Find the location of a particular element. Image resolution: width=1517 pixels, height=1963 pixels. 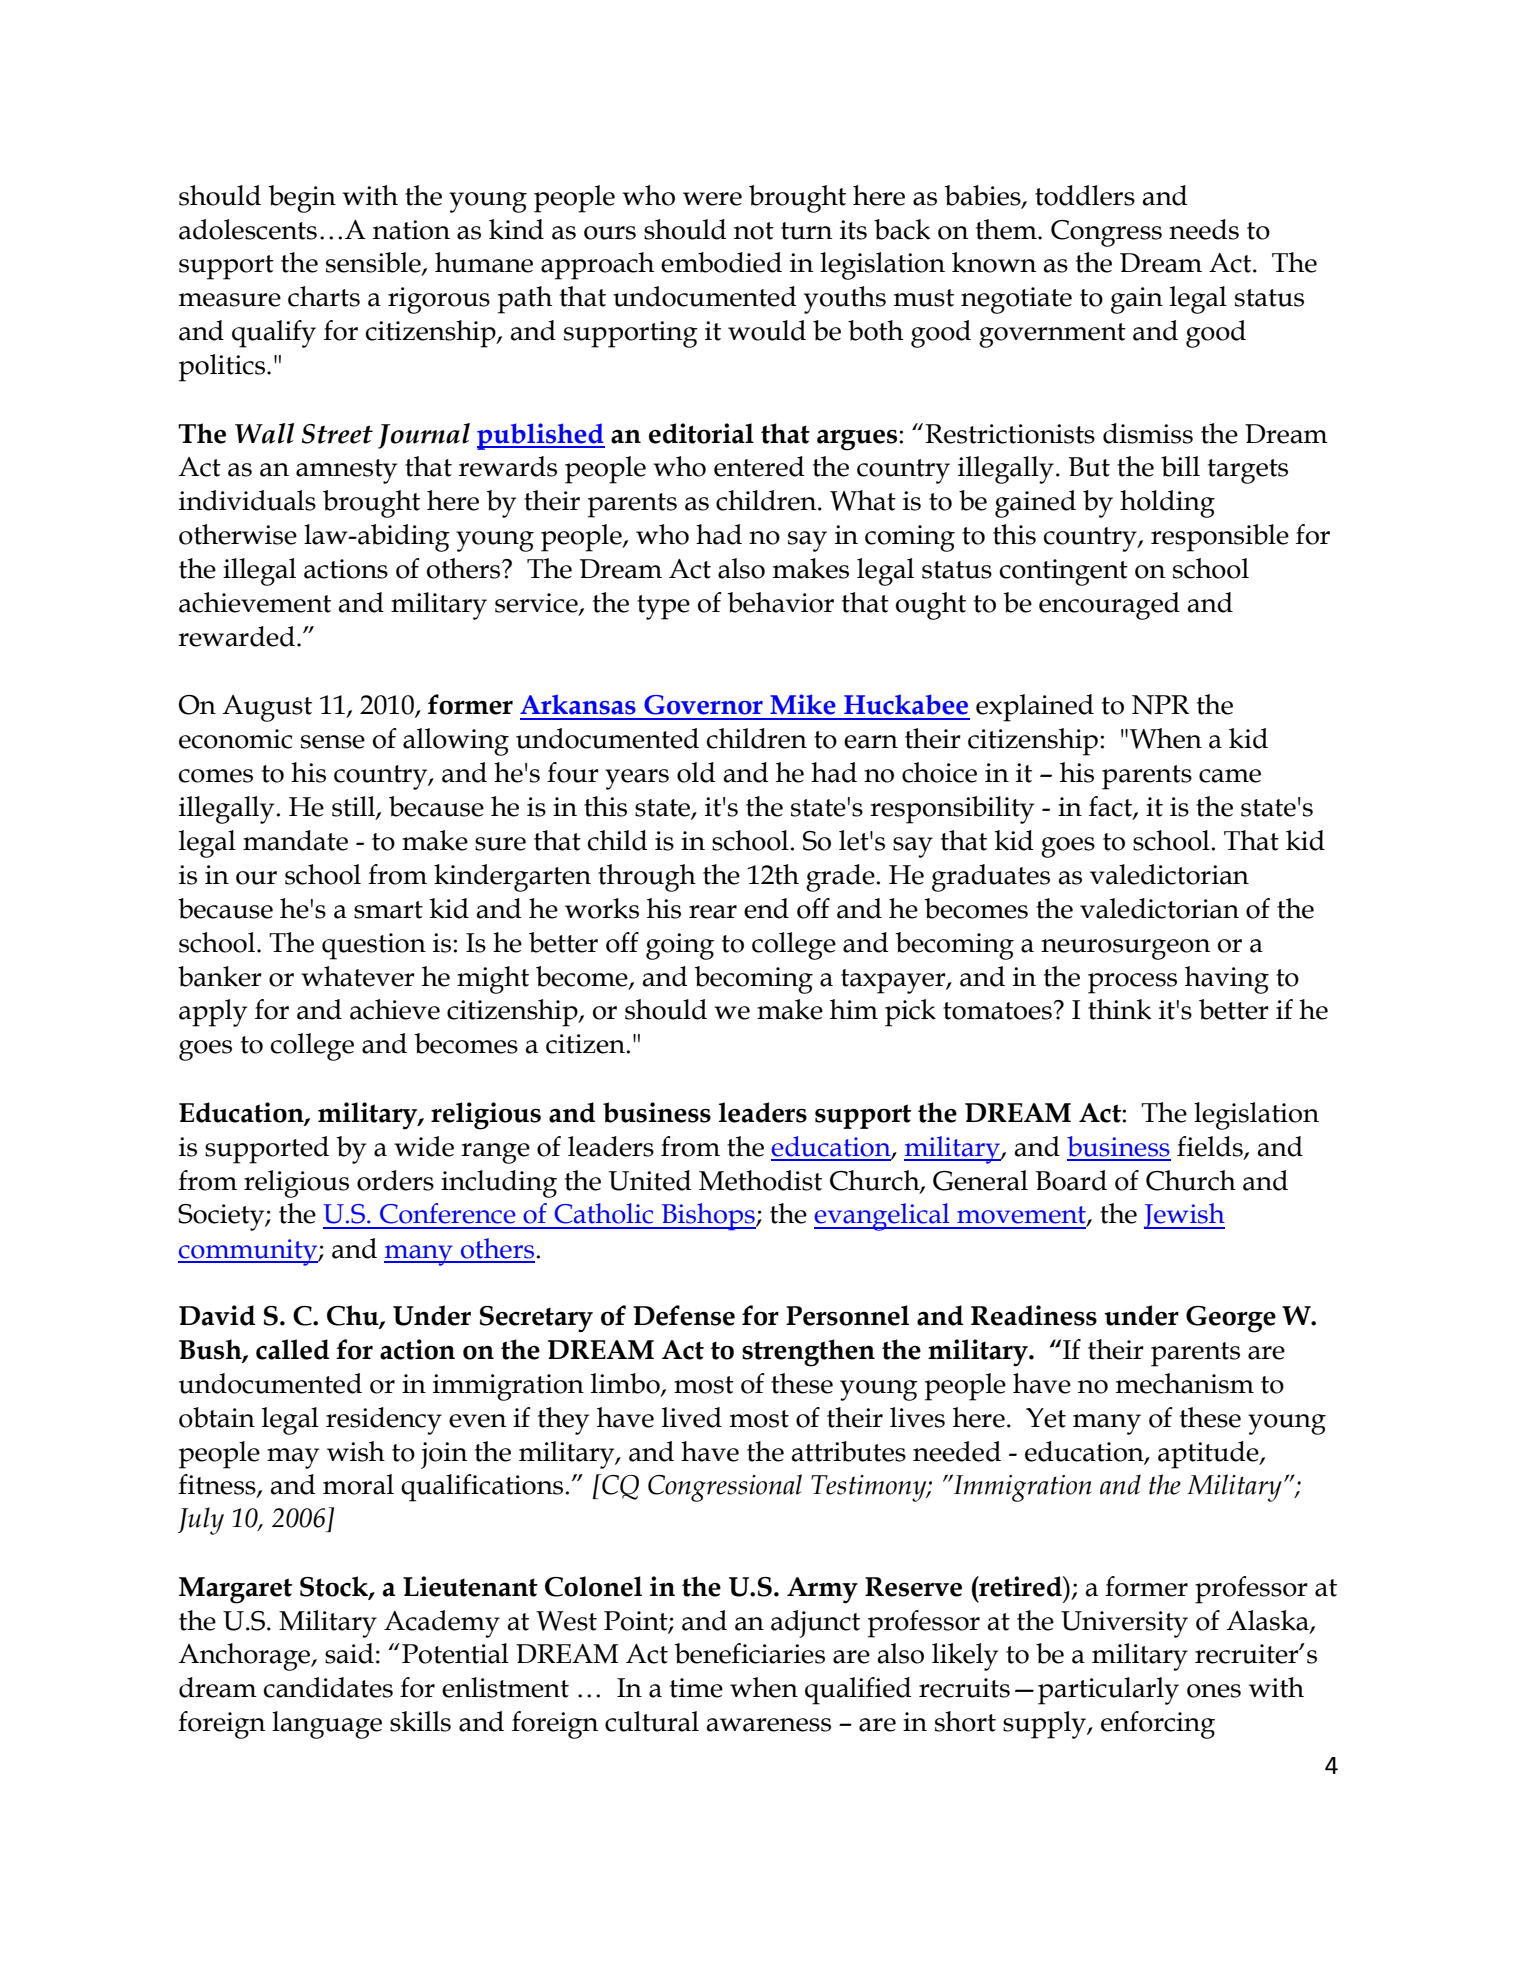

enforcing is located at coordinates (1158, 1725).
